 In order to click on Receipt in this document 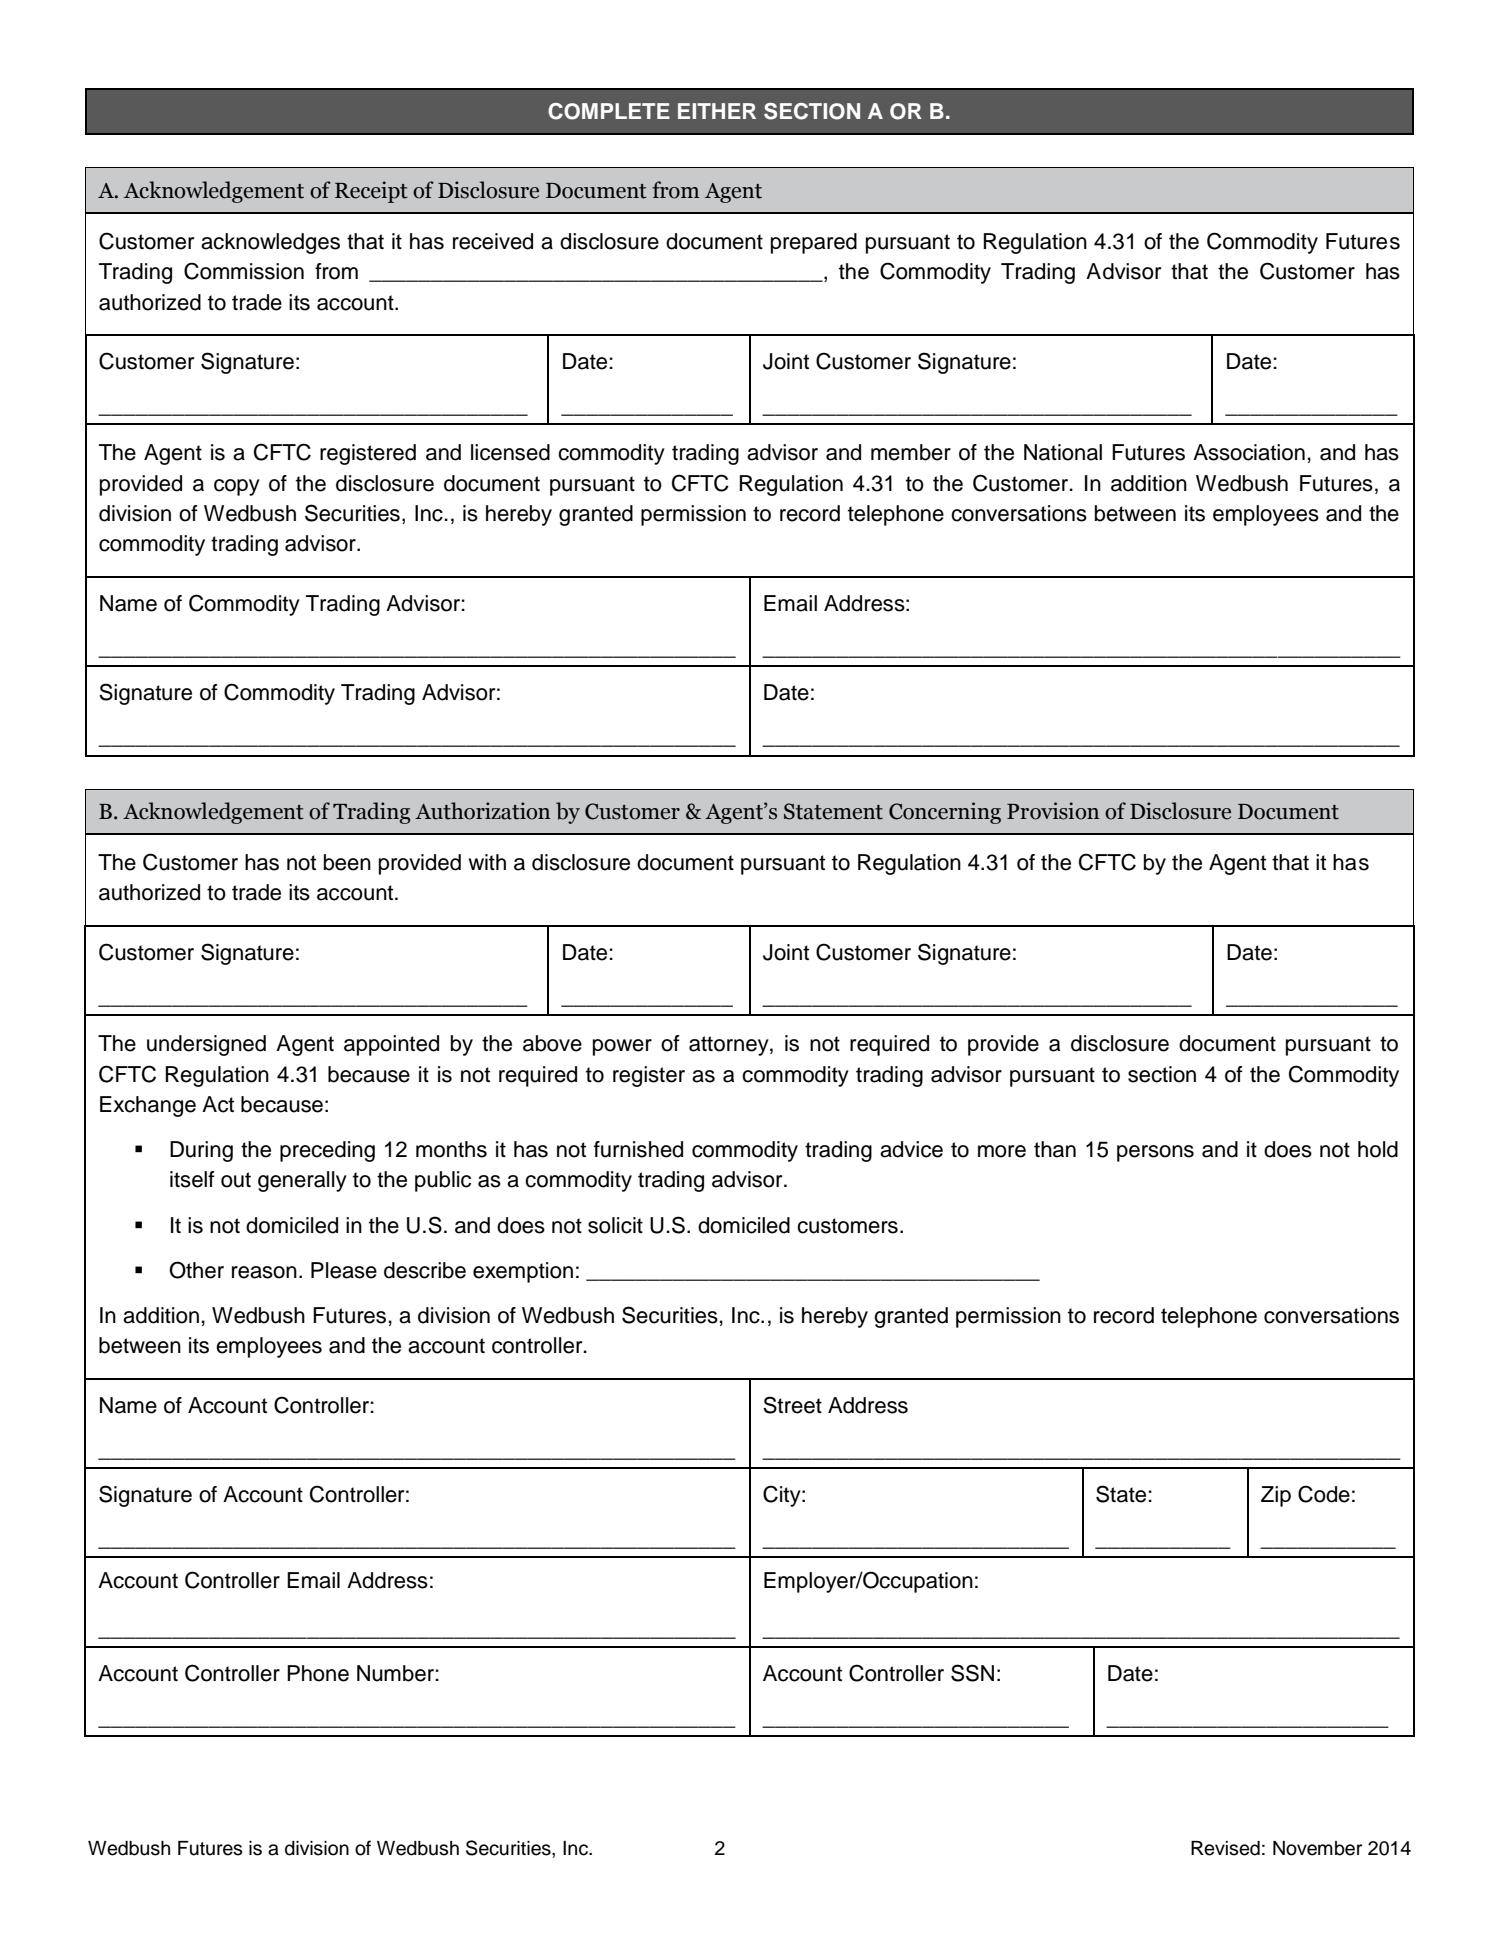, I will do `click(371, 192)`.
